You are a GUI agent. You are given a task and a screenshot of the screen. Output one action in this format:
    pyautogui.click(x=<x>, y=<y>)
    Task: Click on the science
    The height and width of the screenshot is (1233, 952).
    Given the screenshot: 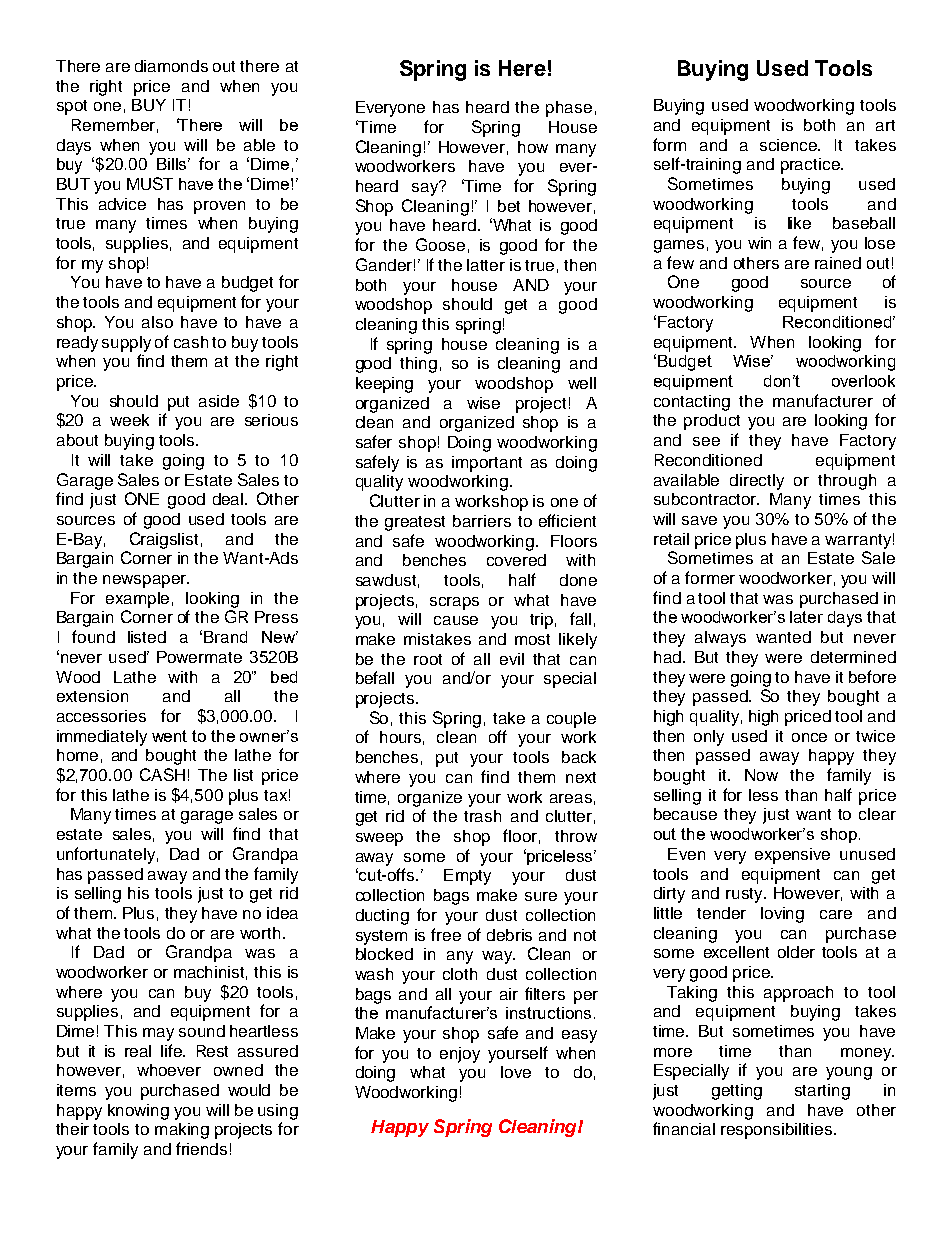 What is the action you would take?
    pyautogui.click(x=790, y=145)
